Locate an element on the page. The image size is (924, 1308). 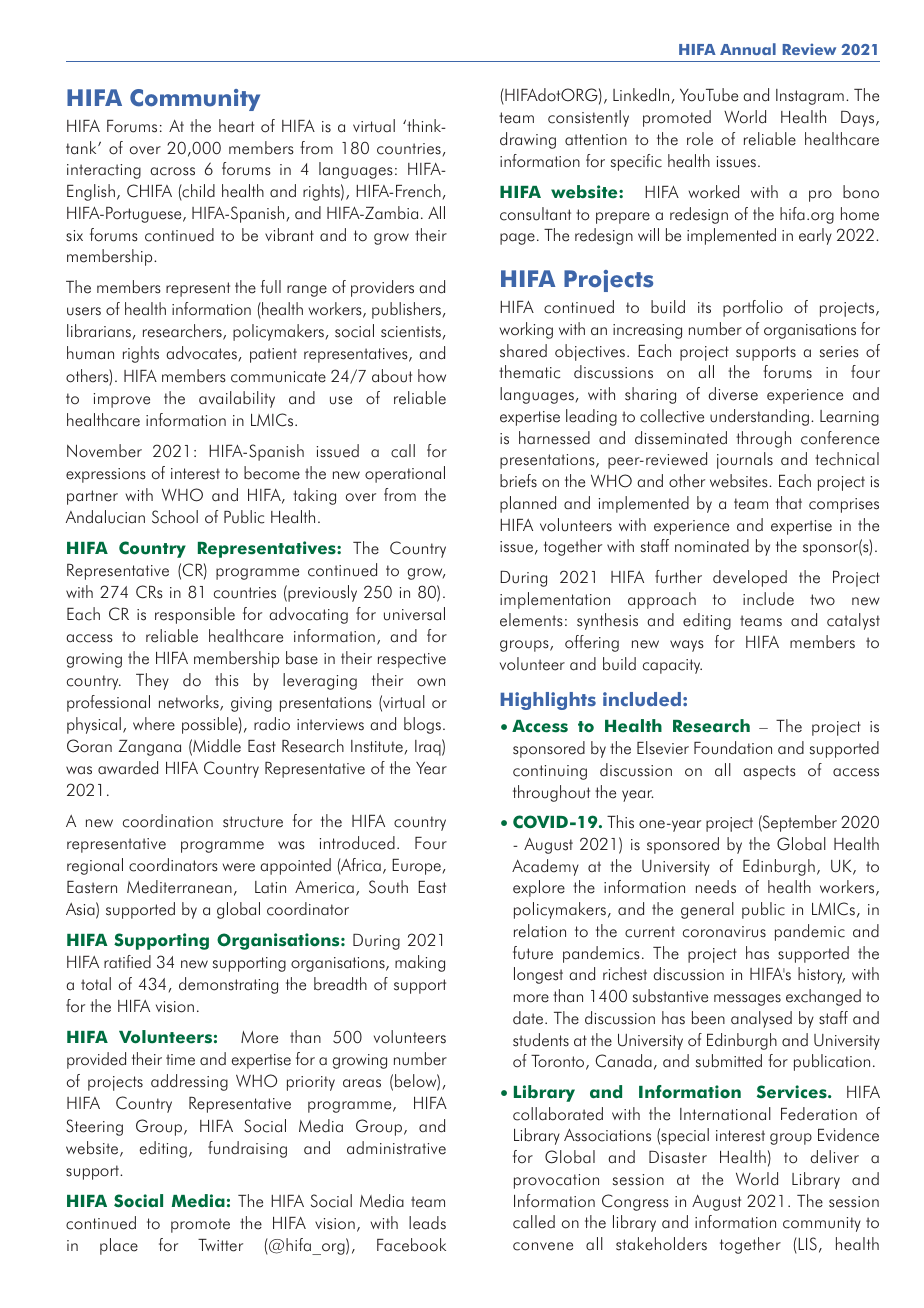
respective is located at coordinates (412, 660).
